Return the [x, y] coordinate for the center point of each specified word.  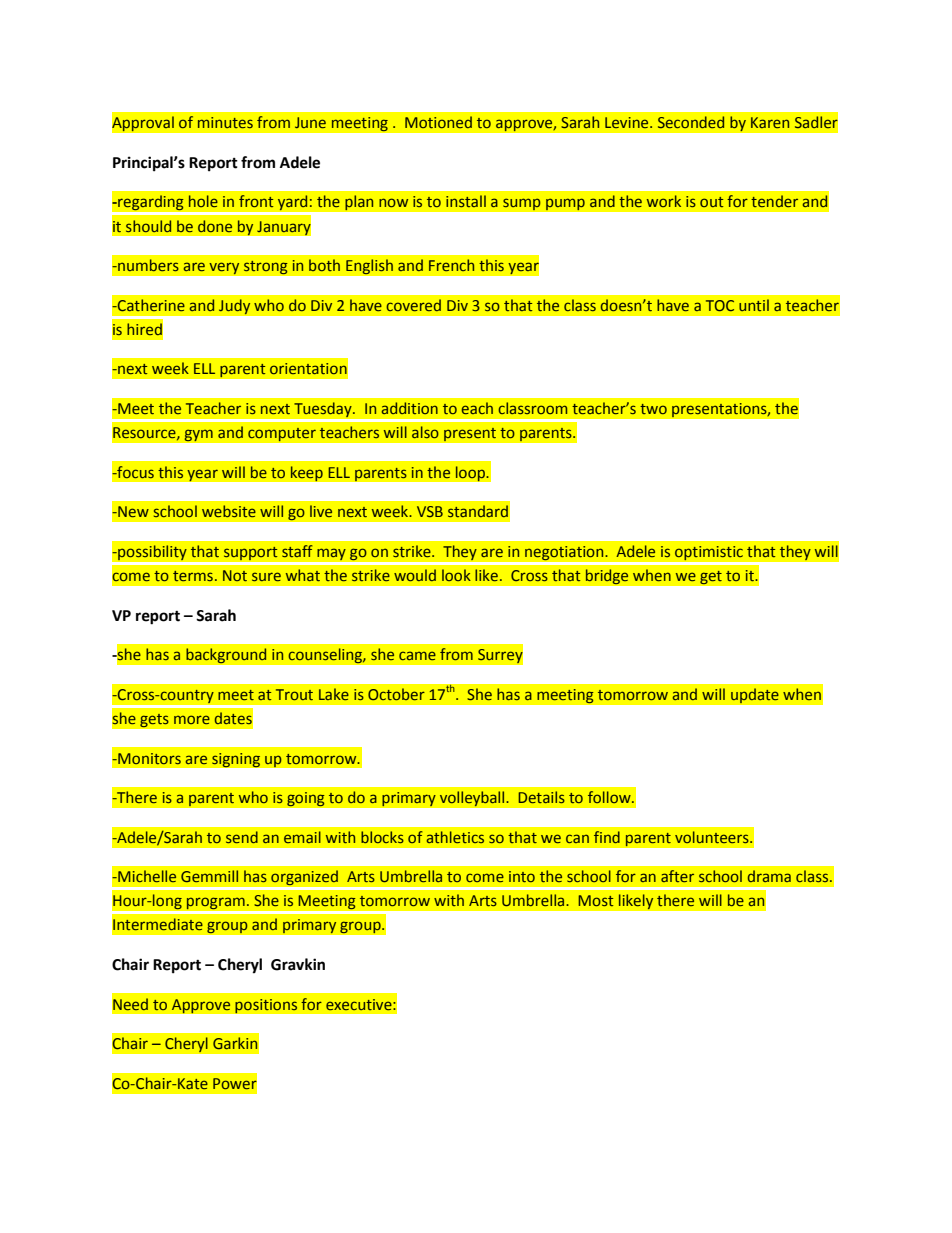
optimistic [708, 553]
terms [193, 576]
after [677, 876]
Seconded [691, 122]
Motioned [438, 122]
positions [266, 1006]
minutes [225, 122]
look [456, 575]
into [522, 876]
